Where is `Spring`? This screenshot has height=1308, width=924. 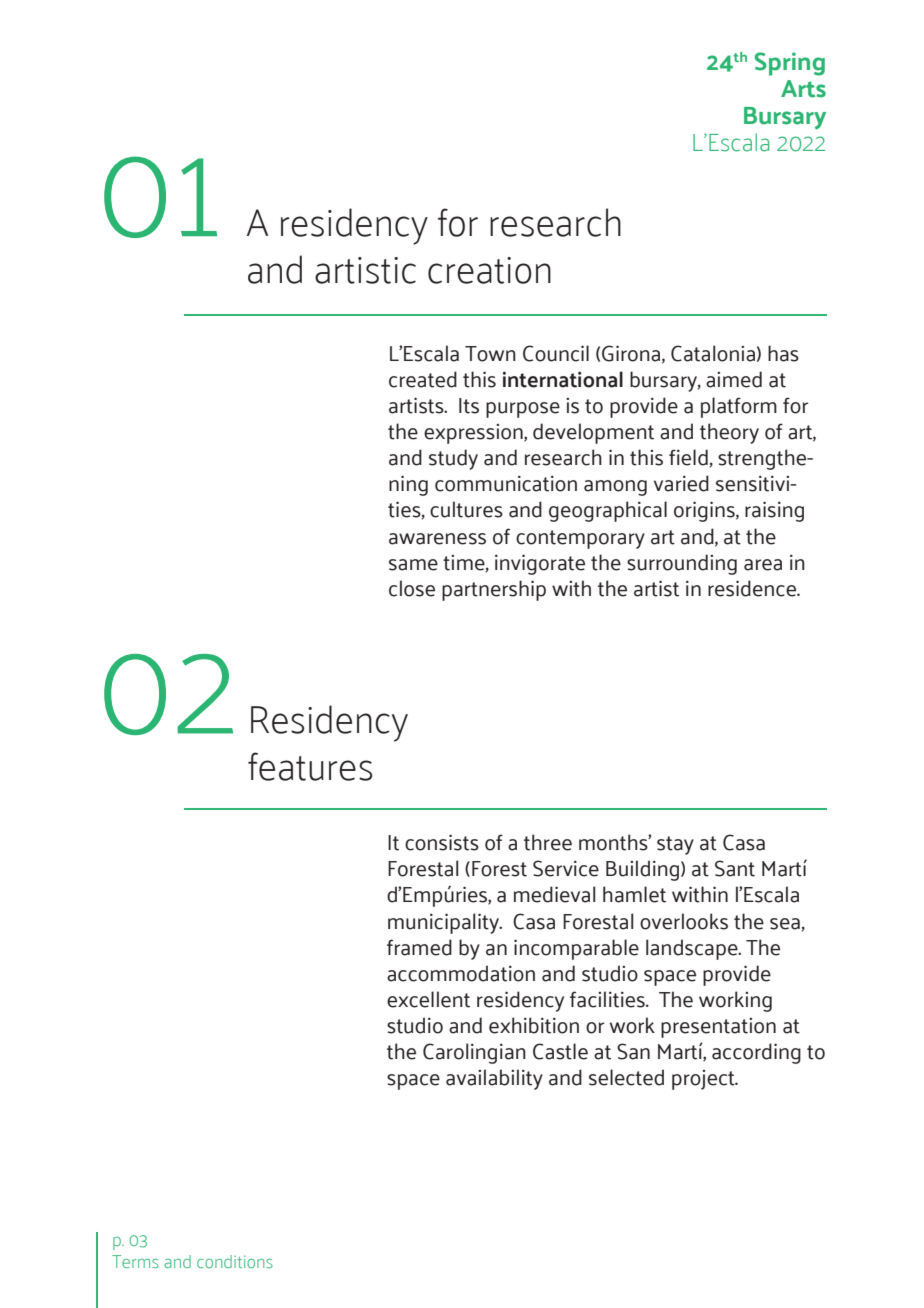
Spring is located at coordinates (790, 64).
